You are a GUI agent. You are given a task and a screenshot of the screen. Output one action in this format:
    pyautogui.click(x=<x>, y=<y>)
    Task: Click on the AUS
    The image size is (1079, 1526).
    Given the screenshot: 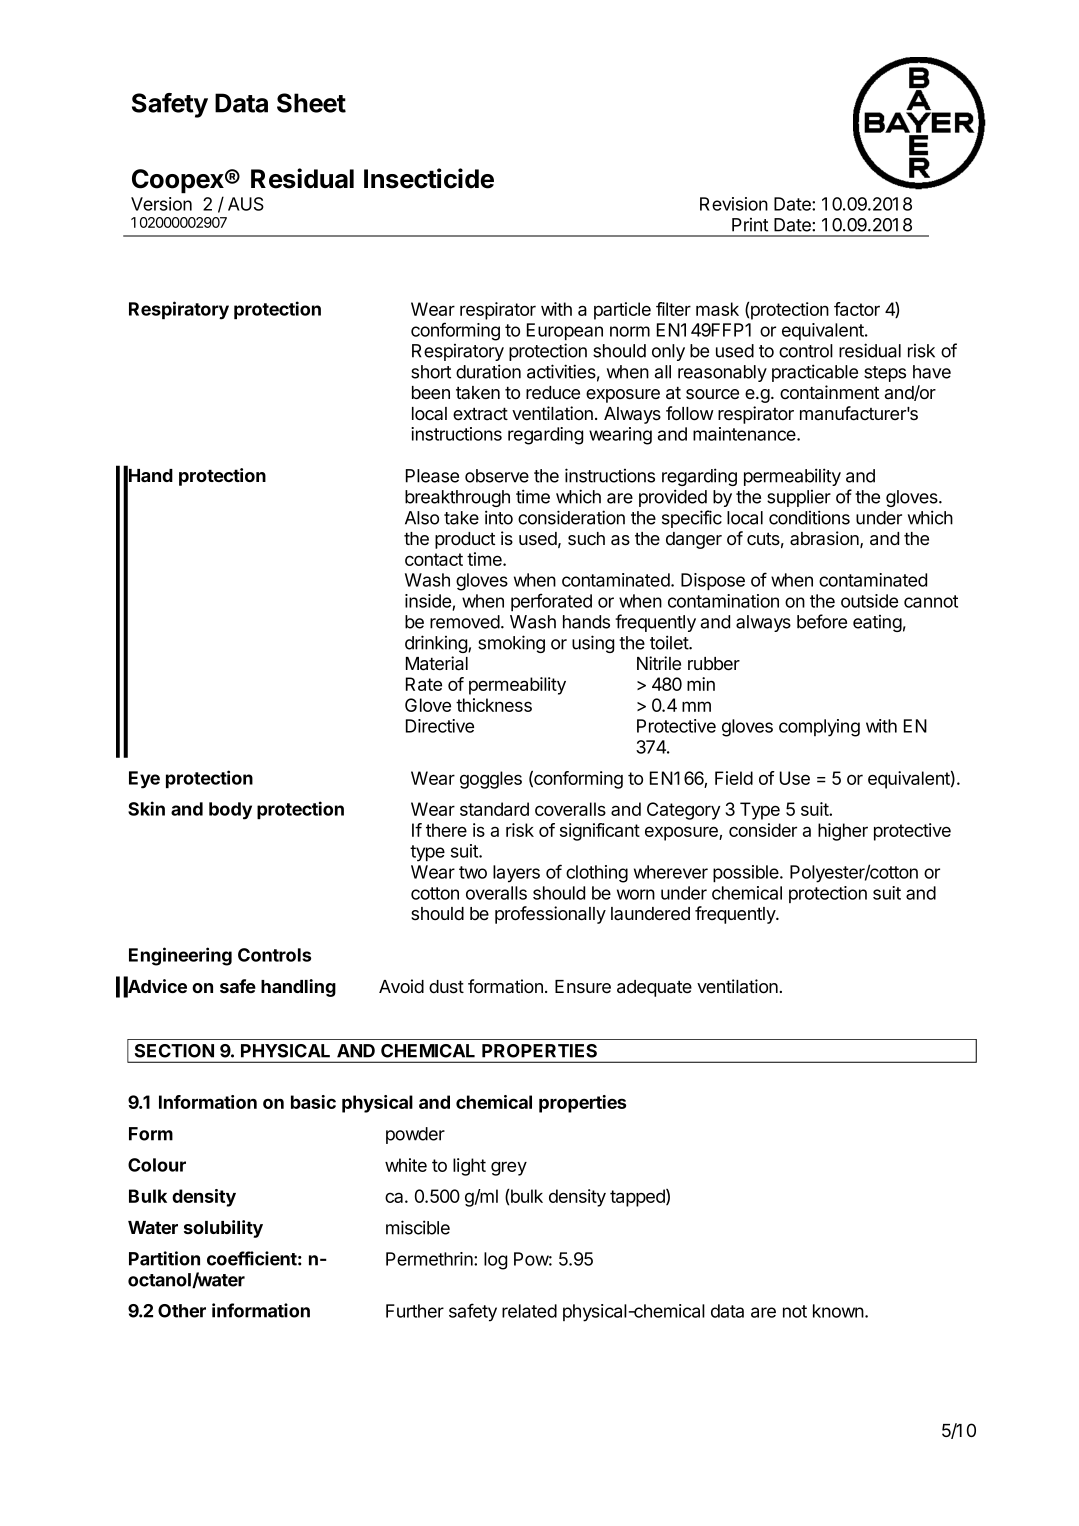 What is the action you would take?
    pyautogui.click(x=246, y=204)
